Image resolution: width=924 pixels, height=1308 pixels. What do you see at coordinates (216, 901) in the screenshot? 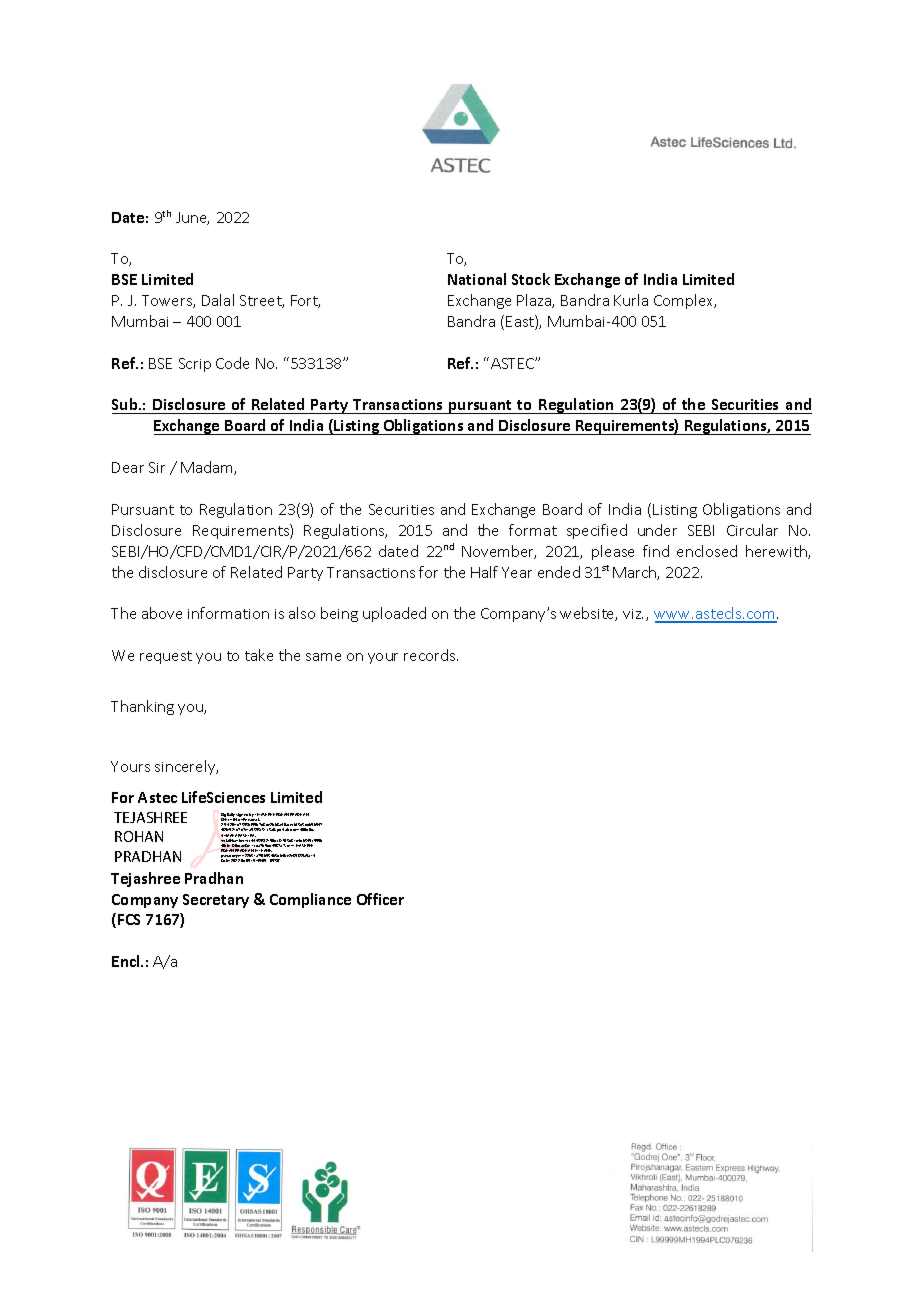
I see `Secretary` at bounding box center [216, 901].
